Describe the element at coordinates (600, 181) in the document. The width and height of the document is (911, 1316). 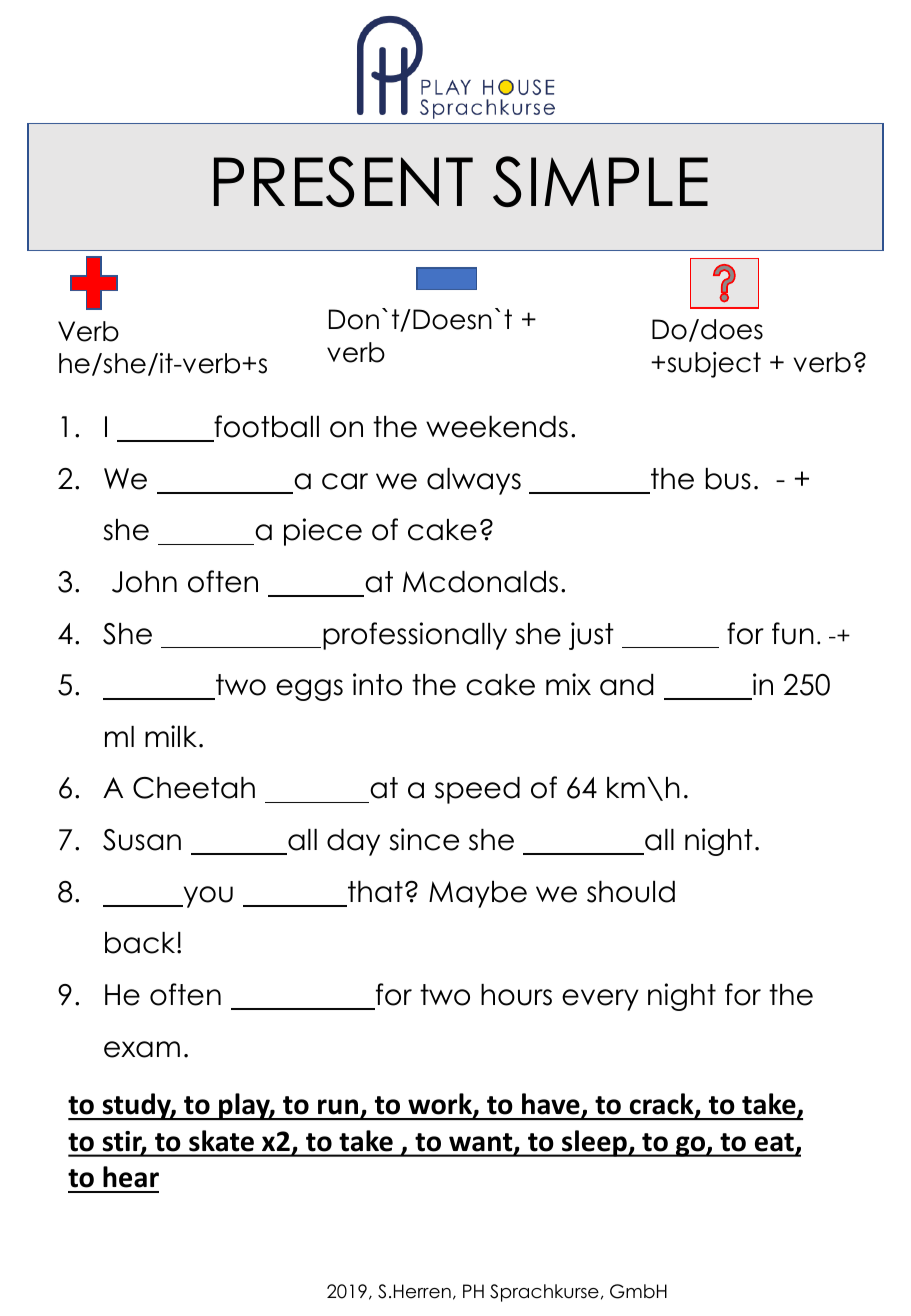
I see `SIMPLE` at that location.
